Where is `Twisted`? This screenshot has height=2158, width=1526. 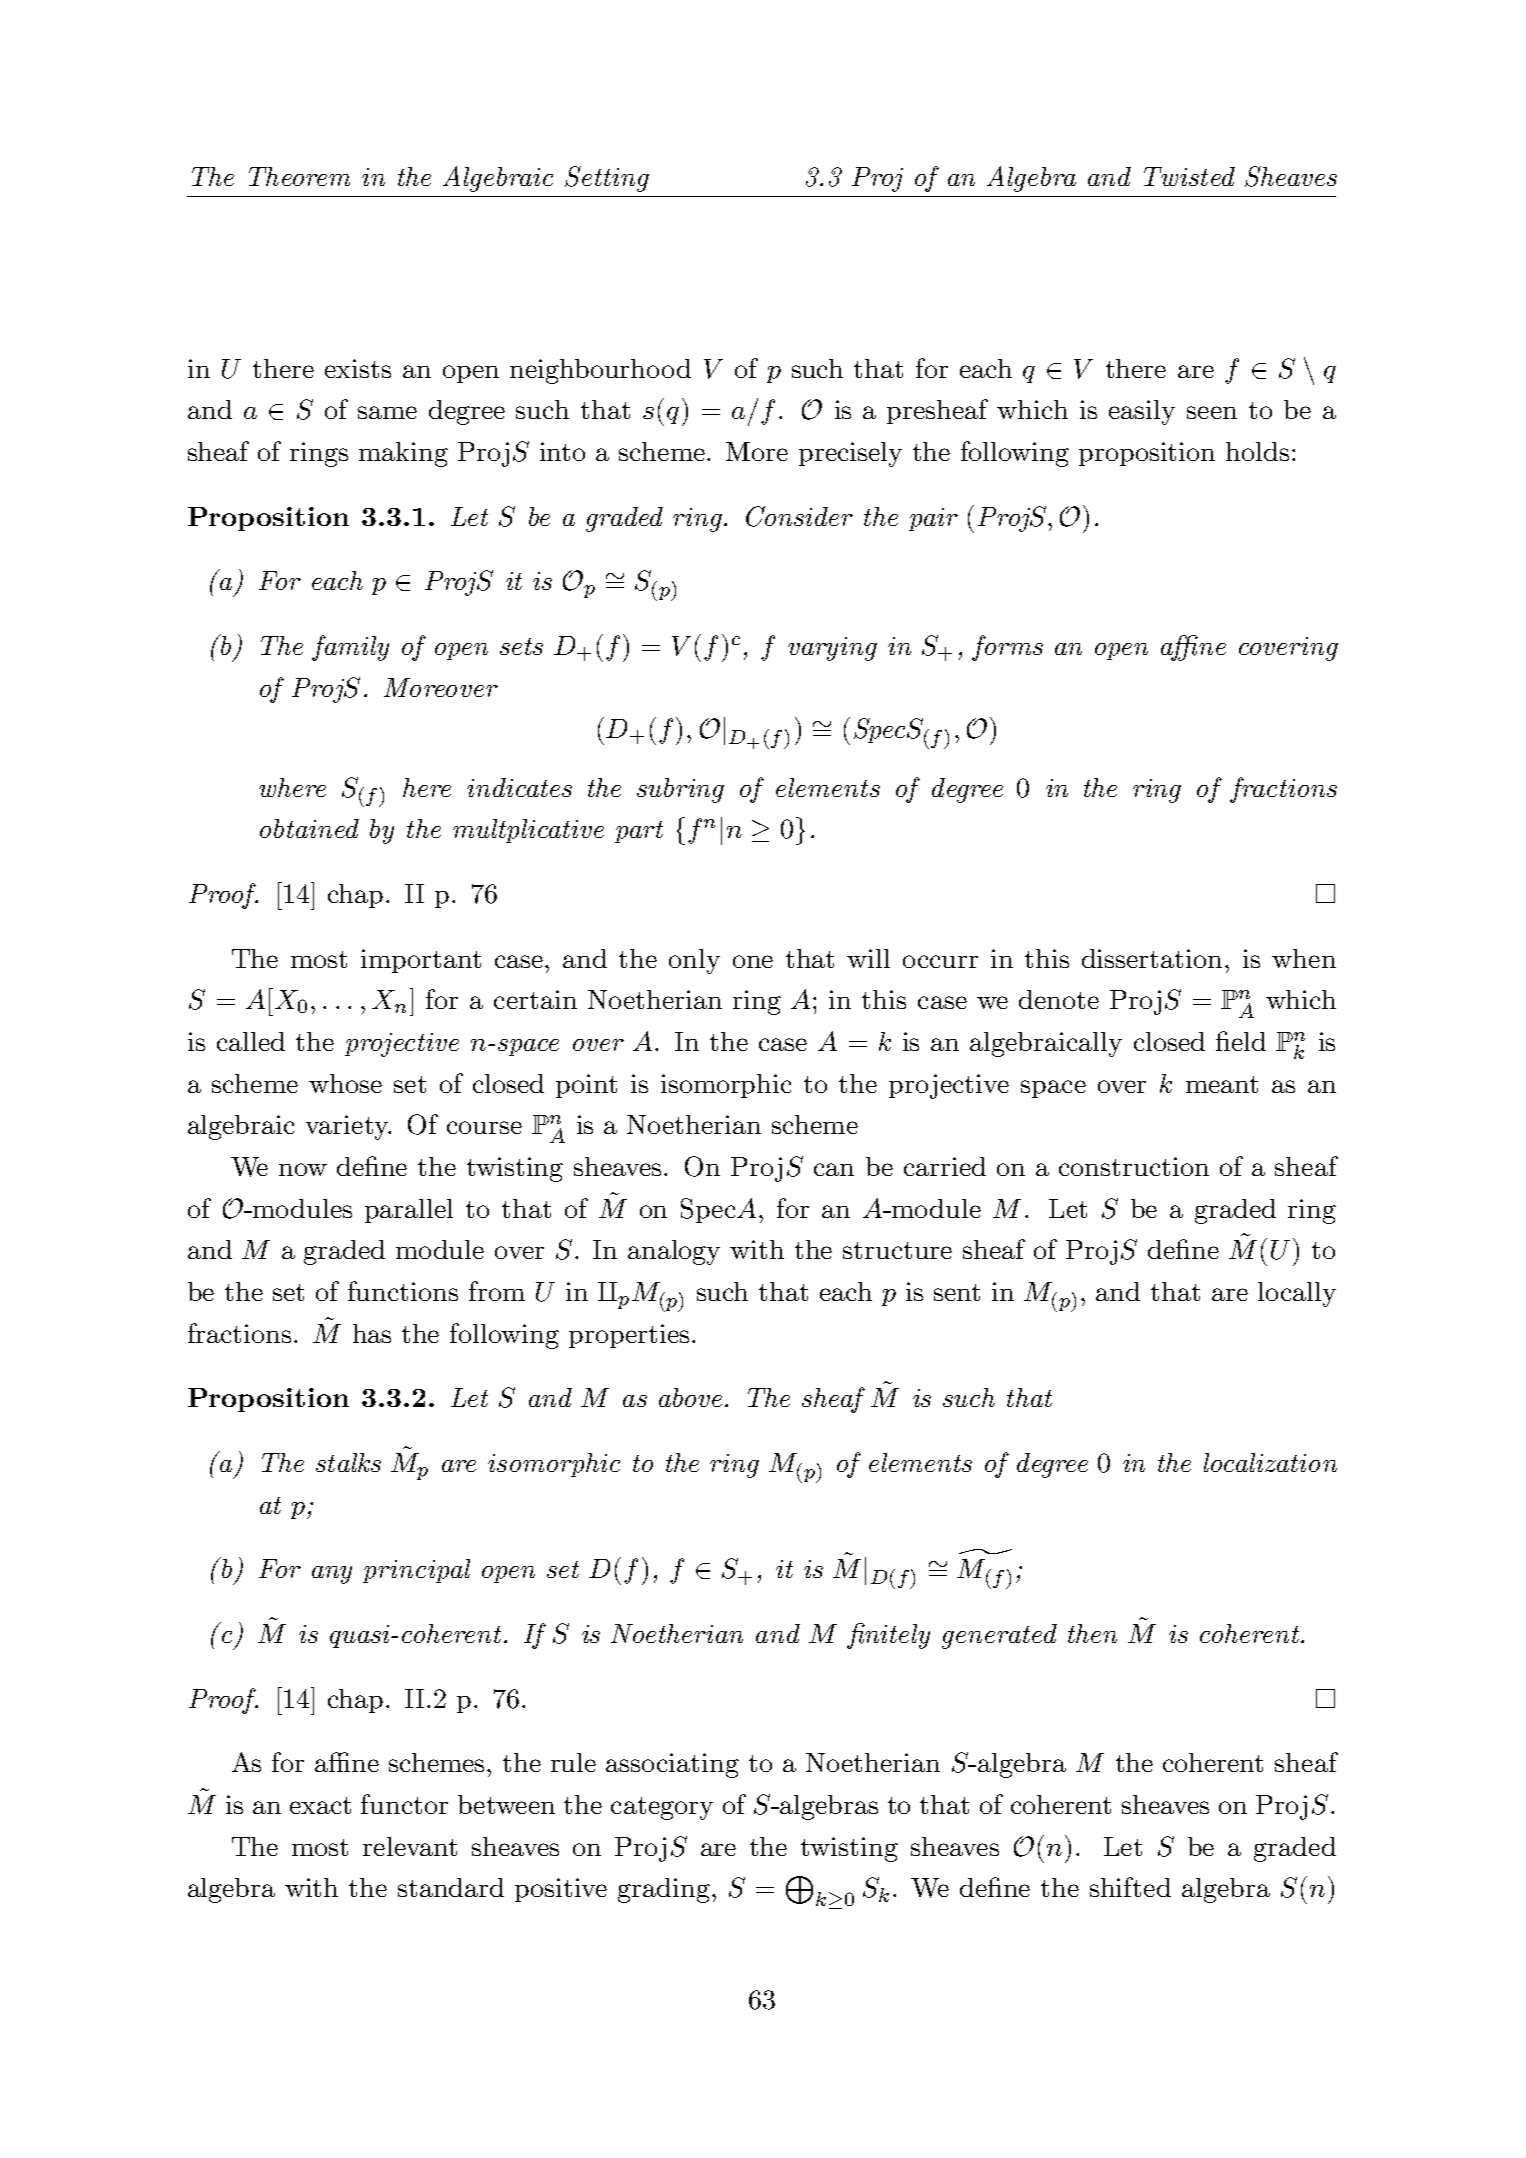
Twisted is located at coordinates (1189, 176).
